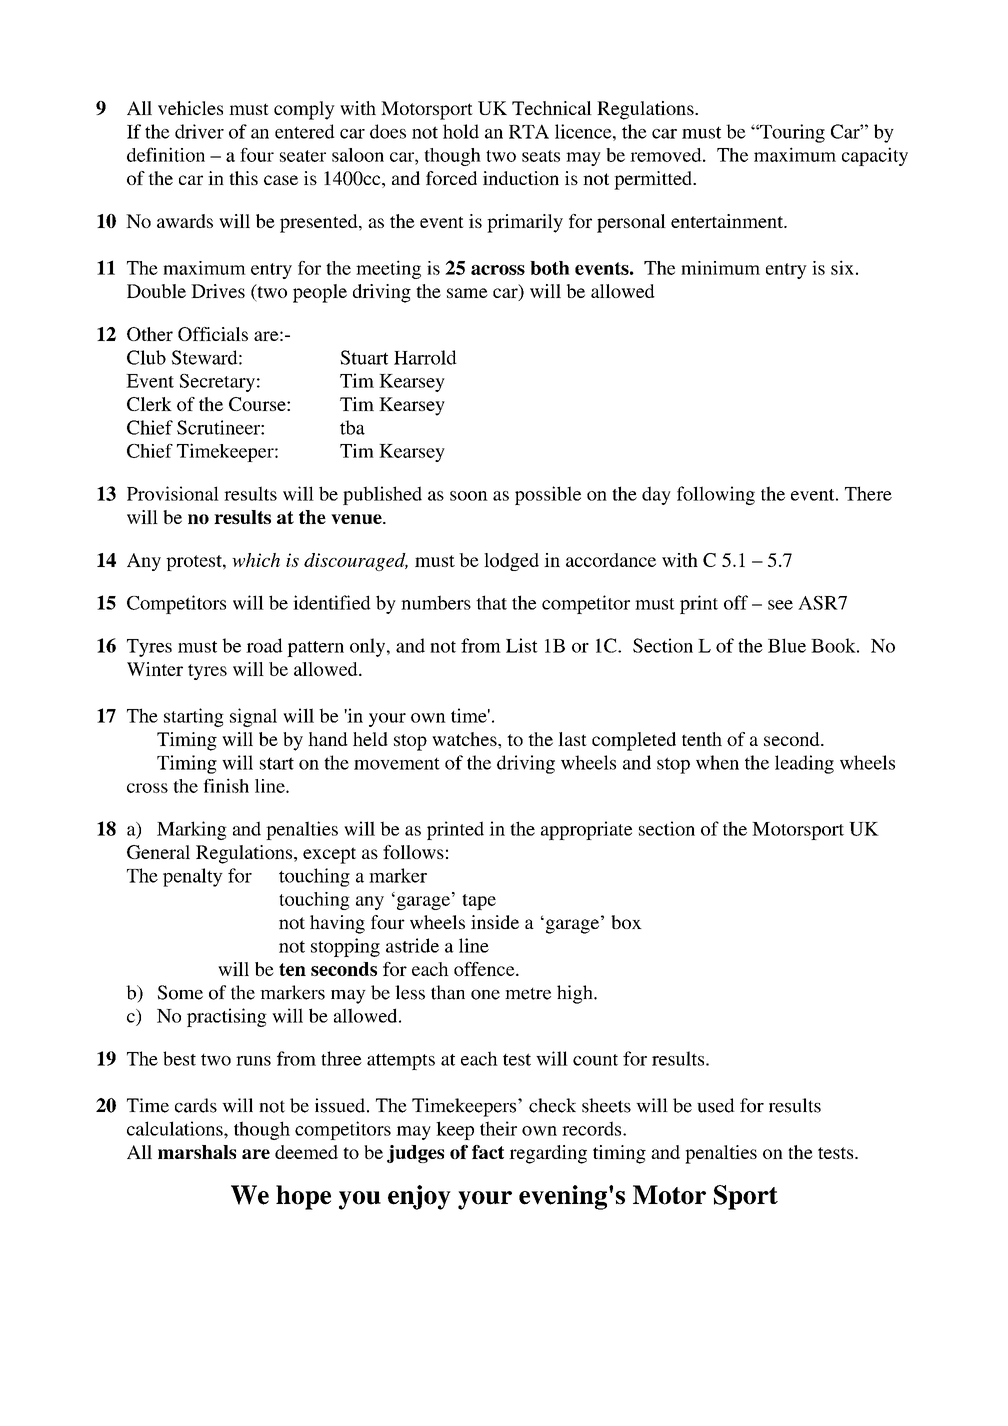 This screenshot has width=1008, height=1426. I want to click on Marking, so click(192, 830).
